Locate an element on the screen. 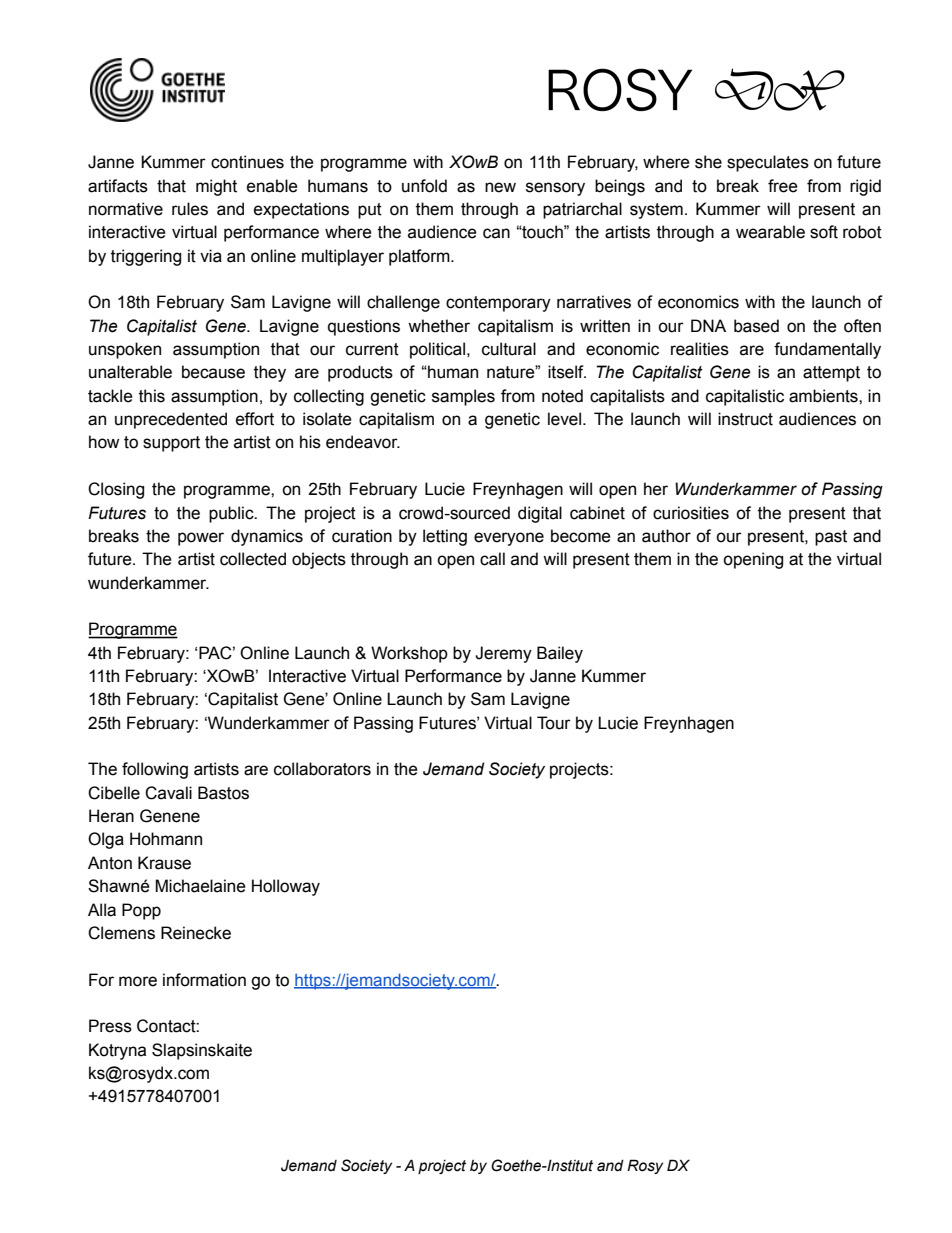 This screenshot has width=952, height=1233. collected is located at coordinates (253, 559).
